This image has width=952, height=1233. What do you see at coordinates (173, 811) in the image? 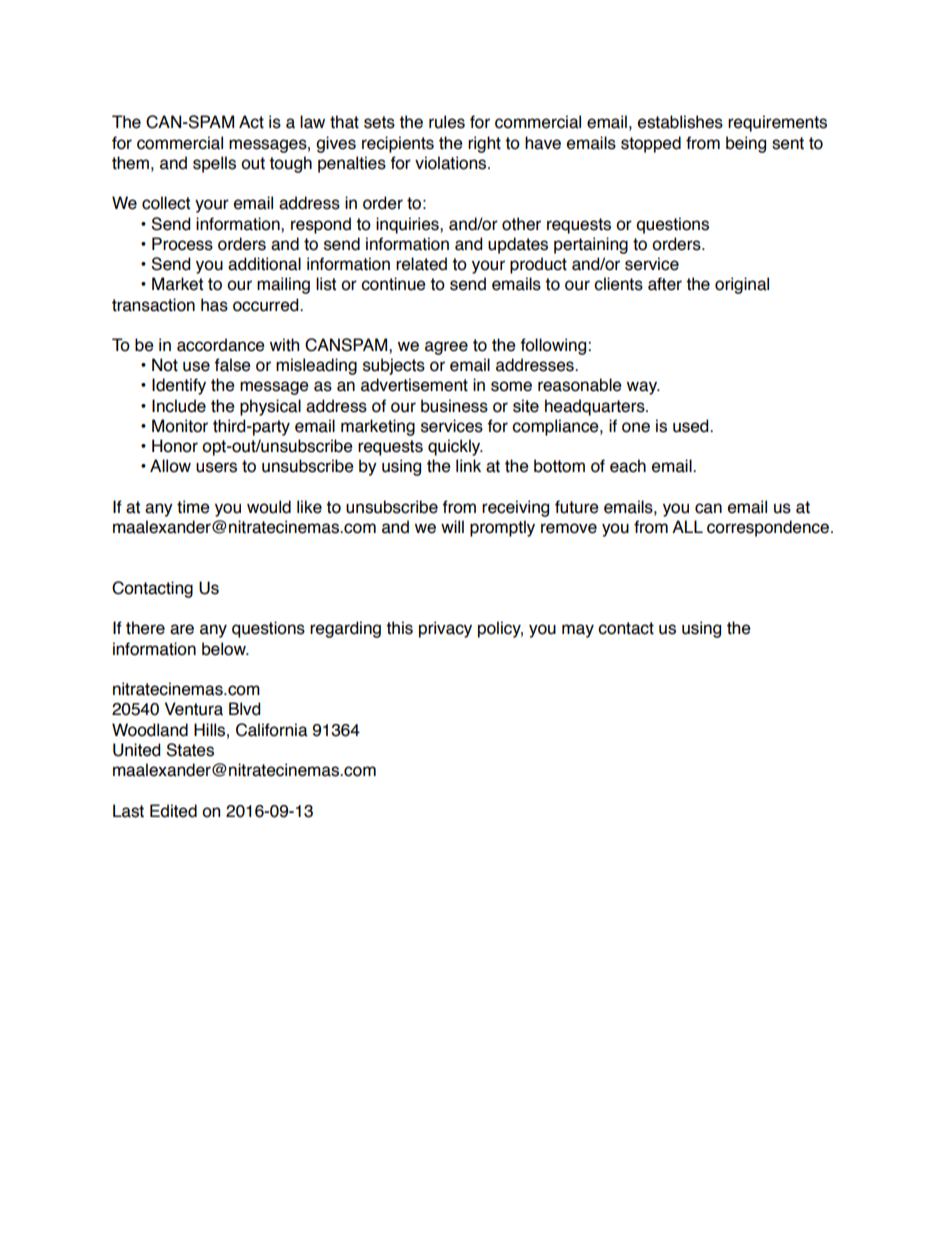
I see `Edited` at bounding box center [173, 811].
